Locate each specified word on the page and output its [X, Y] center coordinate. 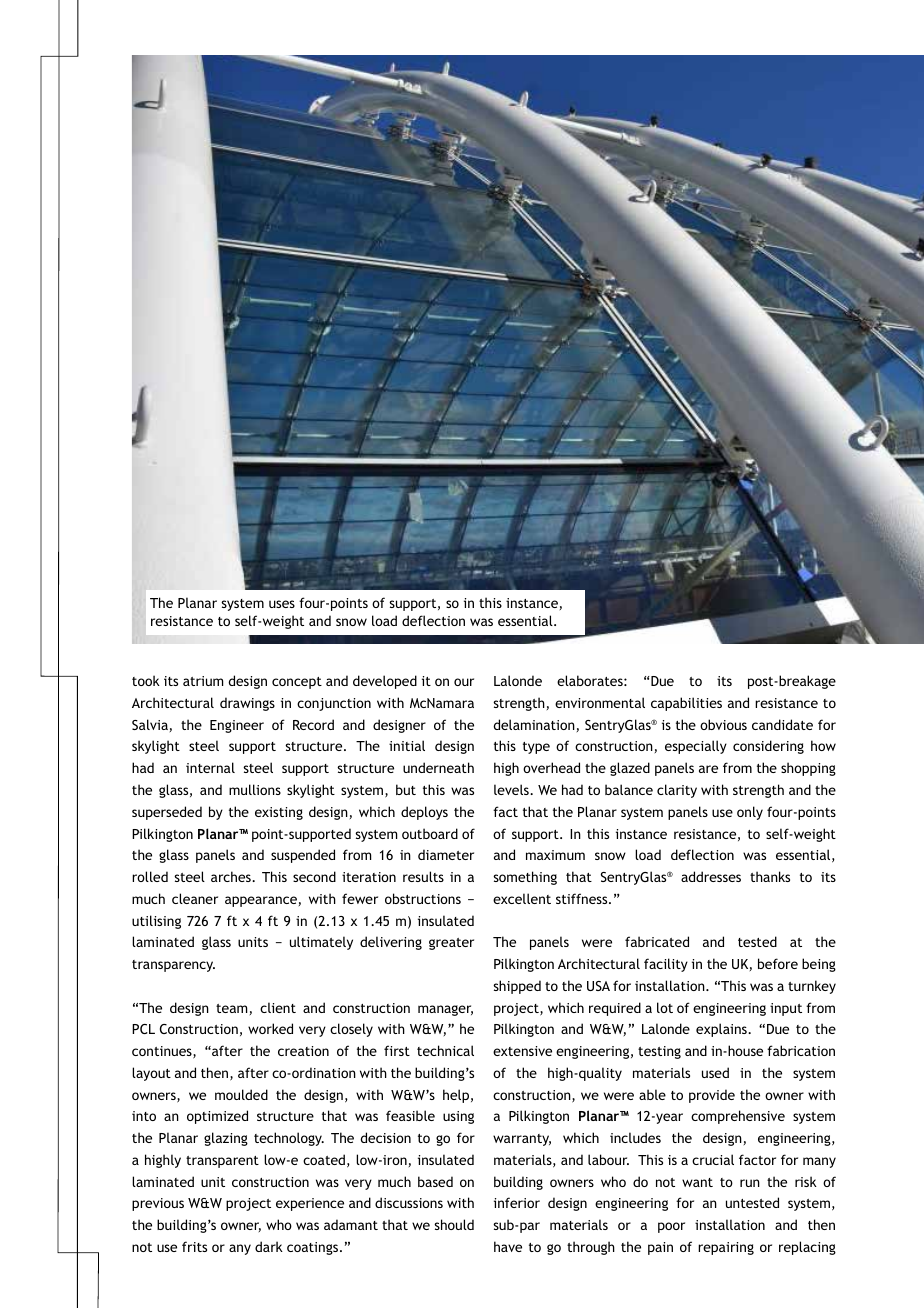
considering [768, 747]
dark [269, 1246]
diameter [446, 854]
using [458, 1117]
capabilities [686, 704]
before [778, 963]
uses [282, 604]
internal [210, 767]
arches [232, 876]
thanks [770, 876]
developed [385, 682]
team [231, 1008]
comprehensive [738, 1117]
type [536, 748]
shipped [517, 987]
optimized [217, 1117]
